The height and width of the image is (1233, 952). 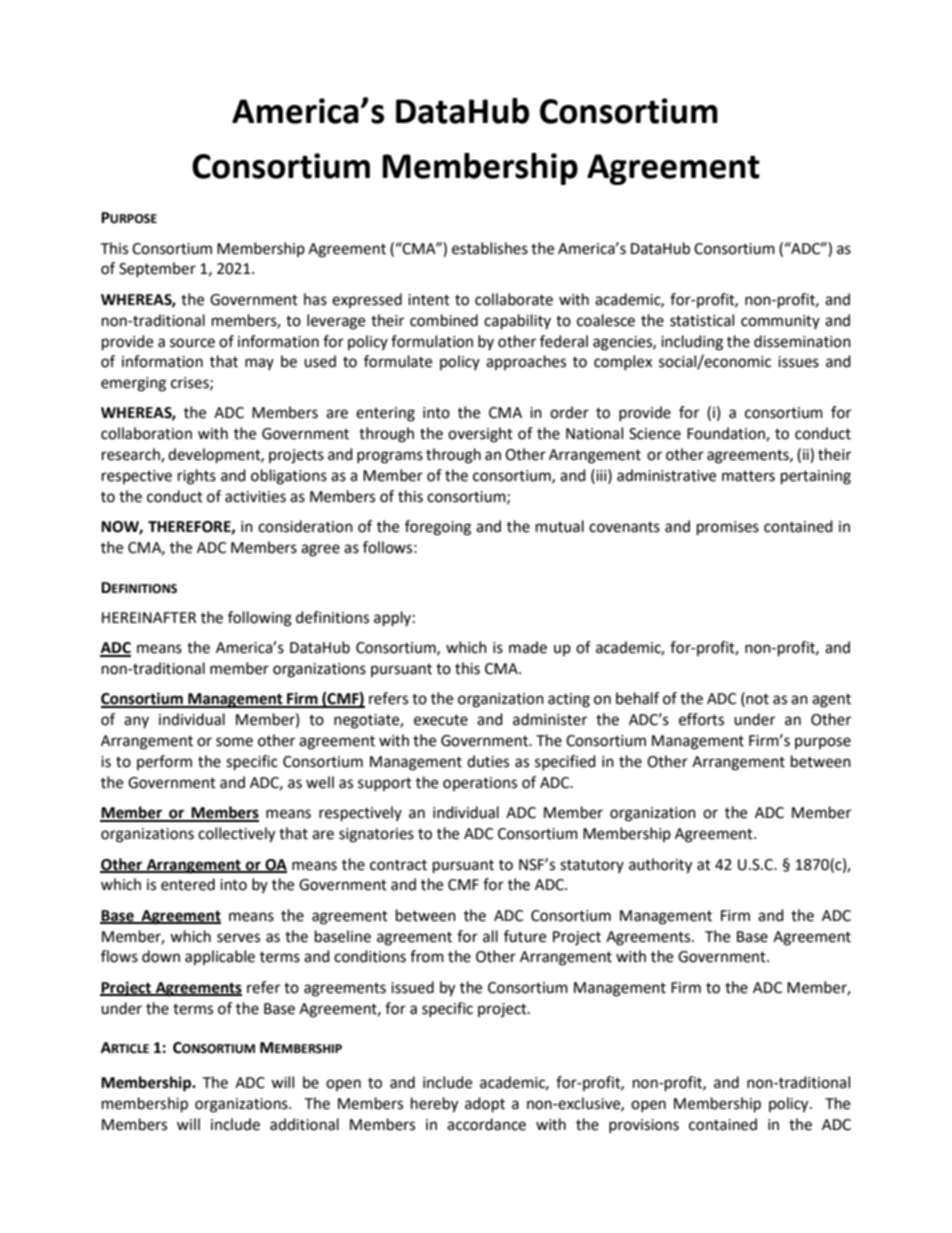 I want to click on any, so click(x=136, y=722).
